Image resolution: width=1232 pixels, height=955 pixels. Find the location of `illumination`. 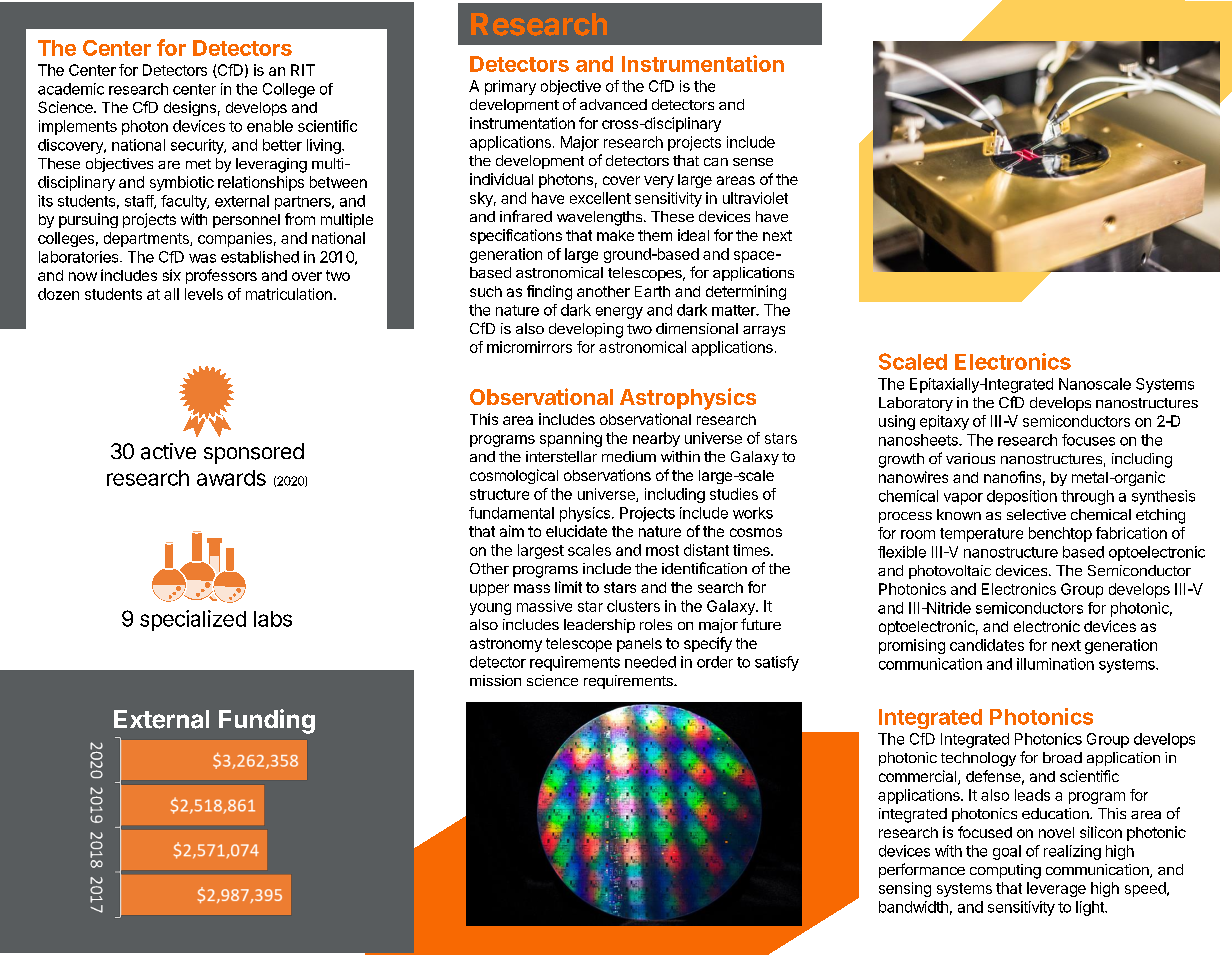

illumination is located at coordinates (1055, 664).
